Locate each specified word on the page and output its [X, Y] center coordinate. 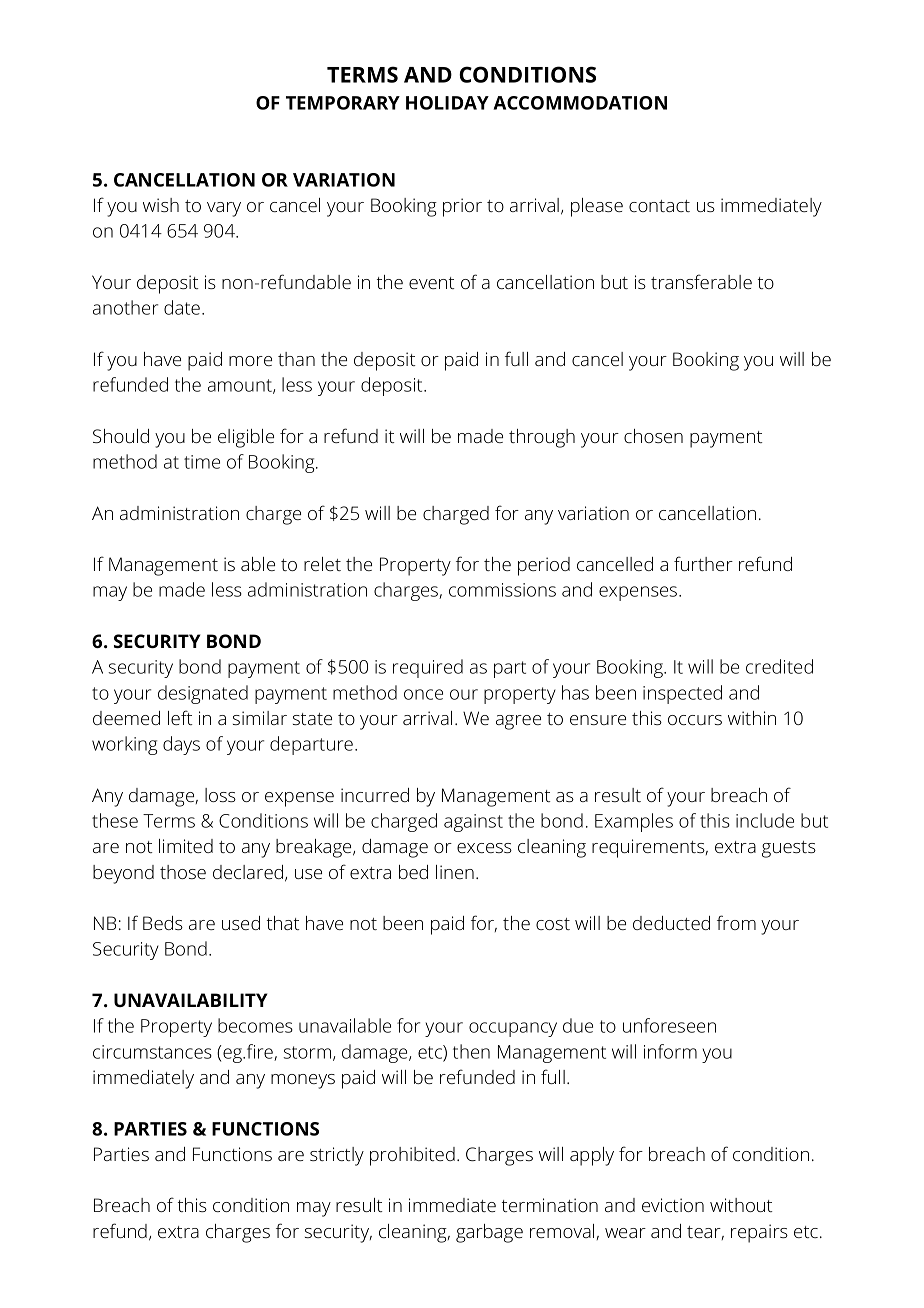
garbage [489, 1233]
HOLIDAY [447, 103]
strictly [337, 1156]
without [741, 1205]
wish [161, 205]
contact [659, 206]
